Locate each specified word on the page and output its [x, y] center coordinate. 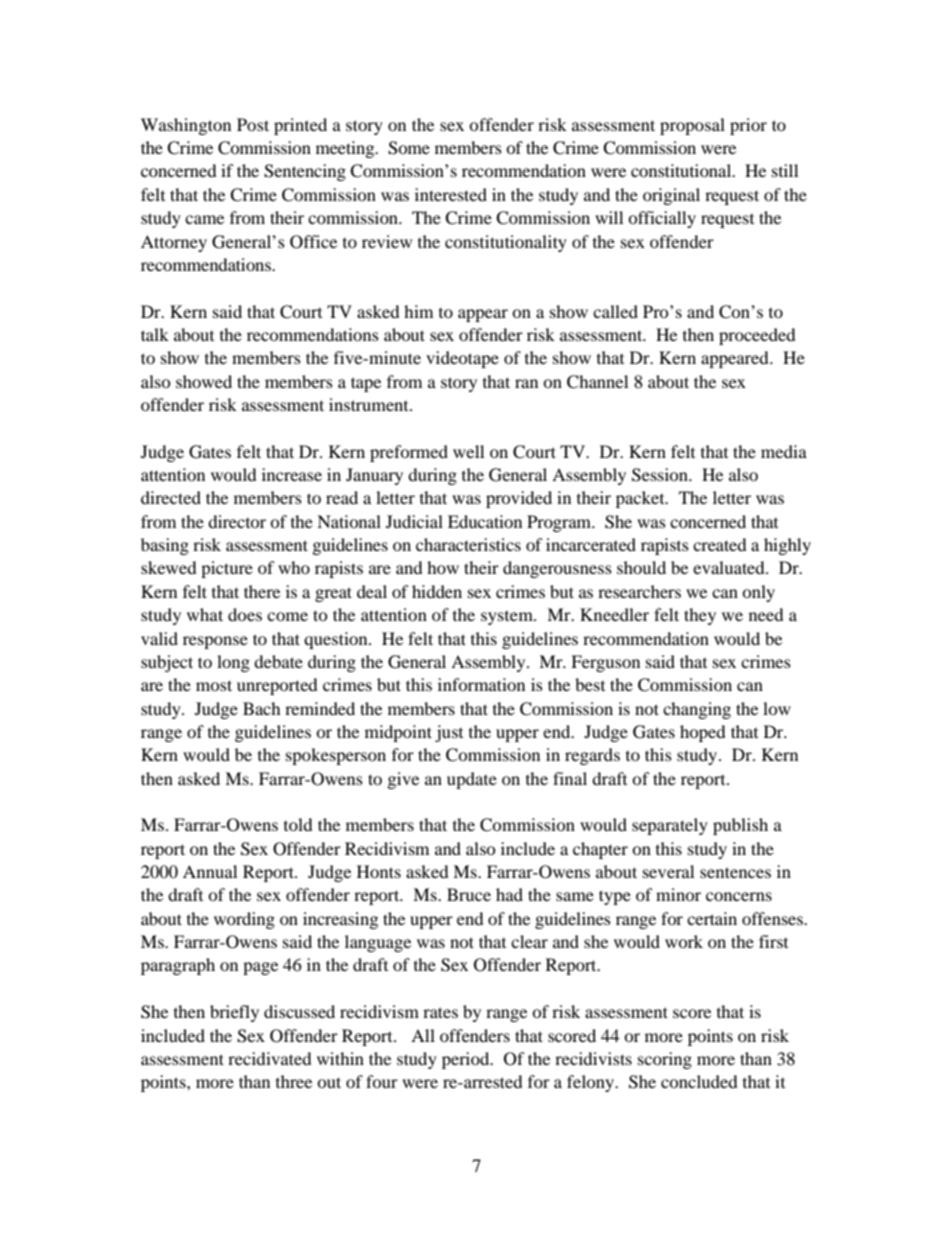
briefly [234, 1013]
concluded [699, 1081]
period [467, 1060]
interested [451, 194]
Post [253, 124]
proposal [692, 126]
